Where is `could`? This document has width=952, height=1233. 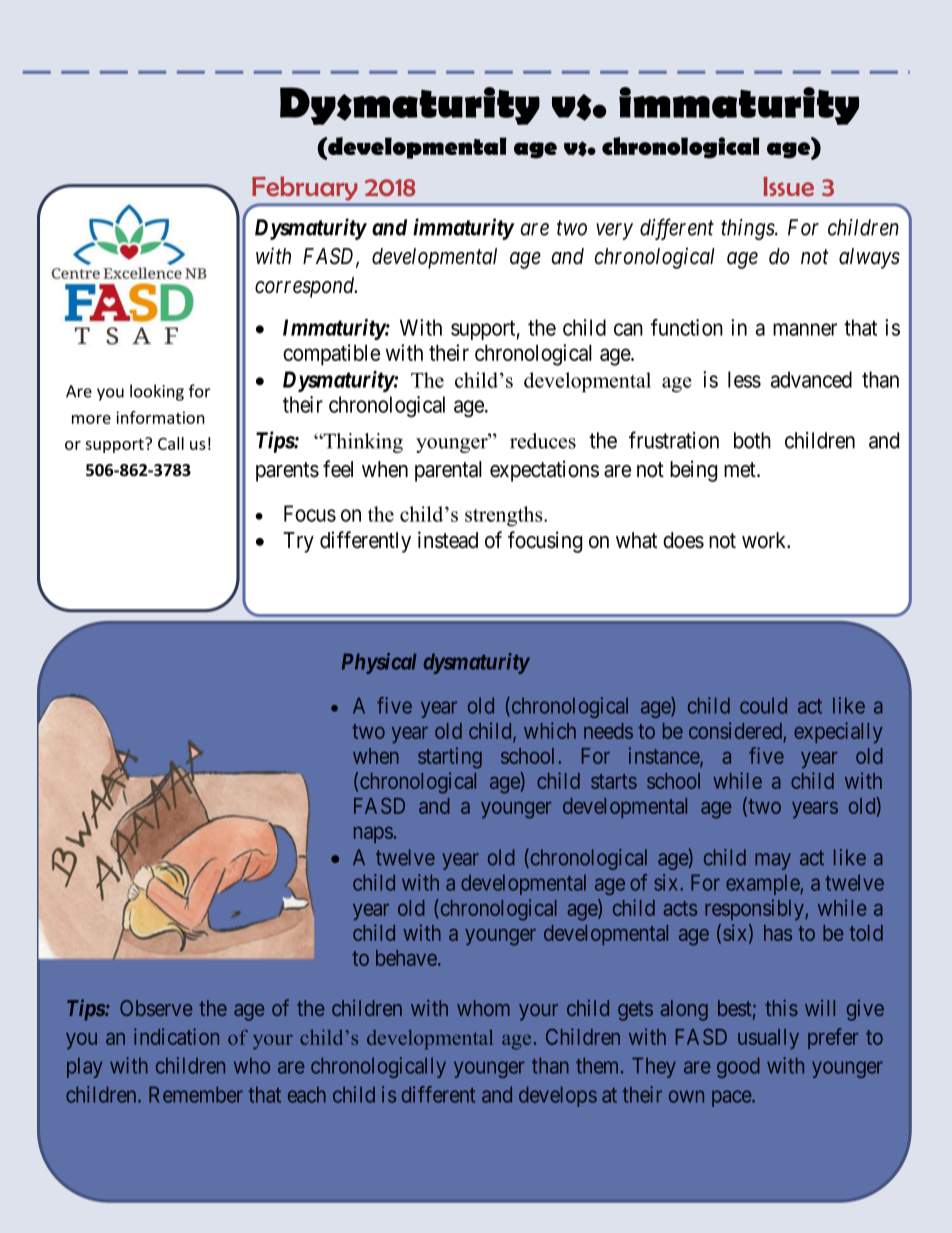 could is located at coordinates (763, 705).
